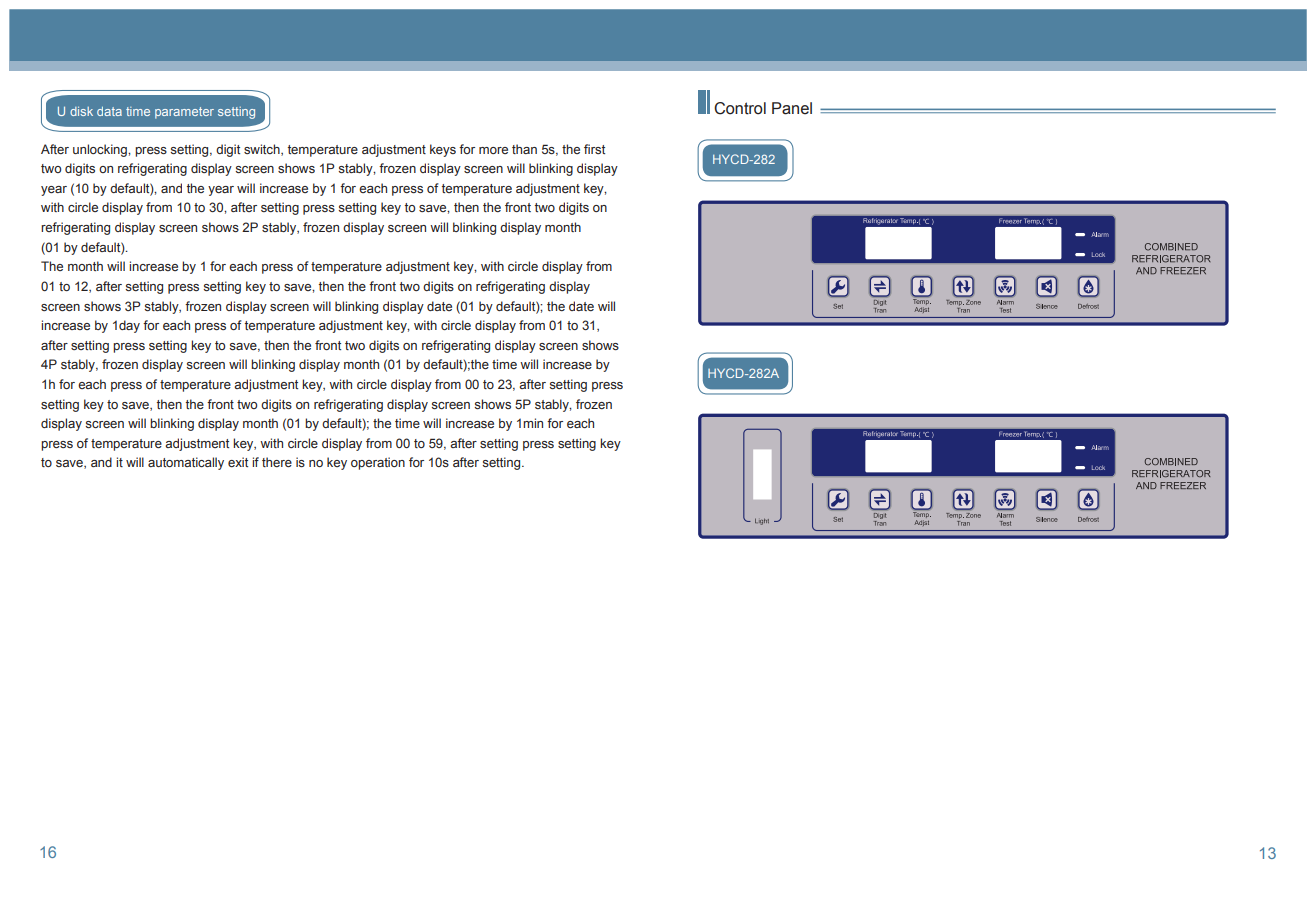 The height and width of the screenshot is (899, 1316). I want to click on there, so click(277, 462).
